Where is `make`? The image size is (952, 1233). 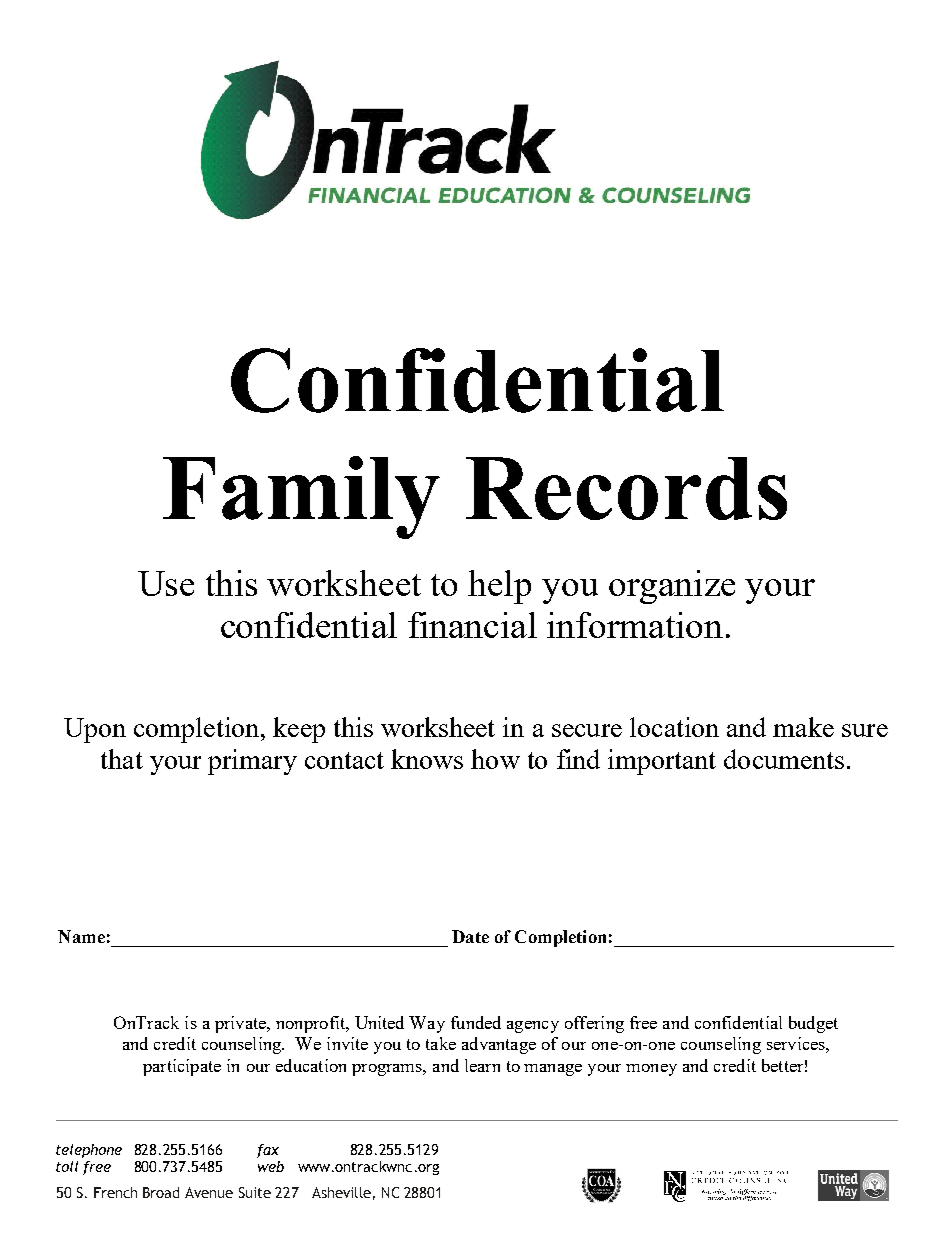
make is located at coordinates (803, 727).
